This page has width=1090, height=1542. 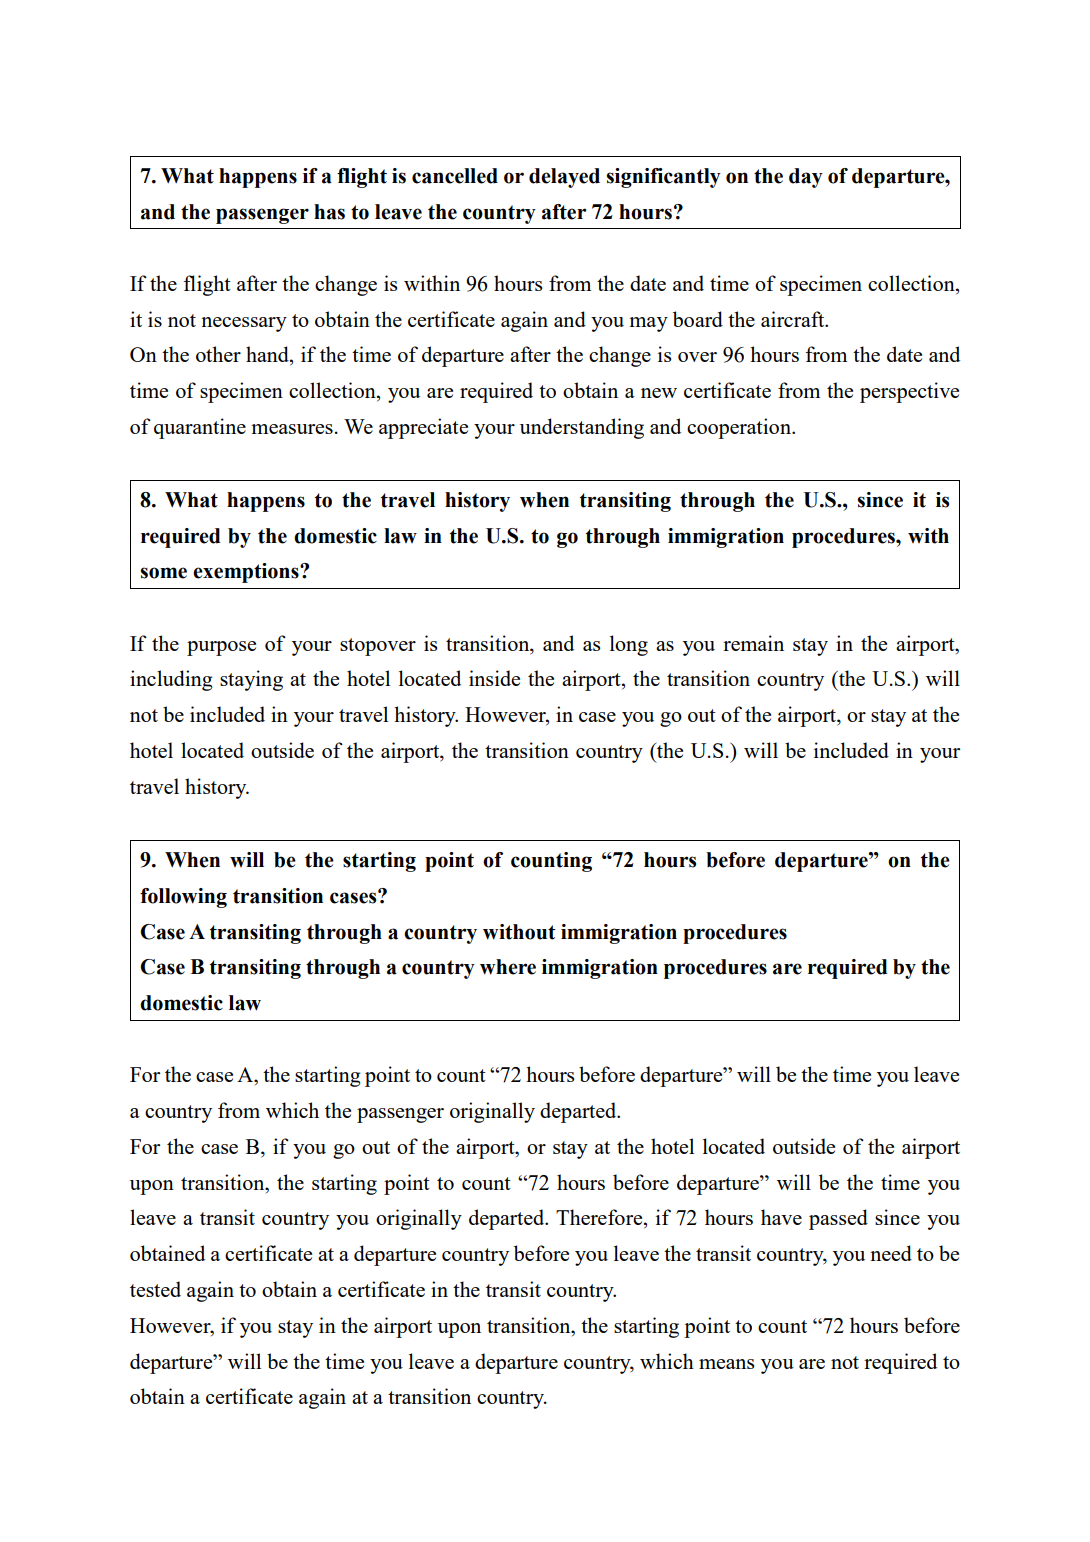 What do you see at coordinates (494, 678) in the page?
I see `inside` at bounding box center [494, 678].
